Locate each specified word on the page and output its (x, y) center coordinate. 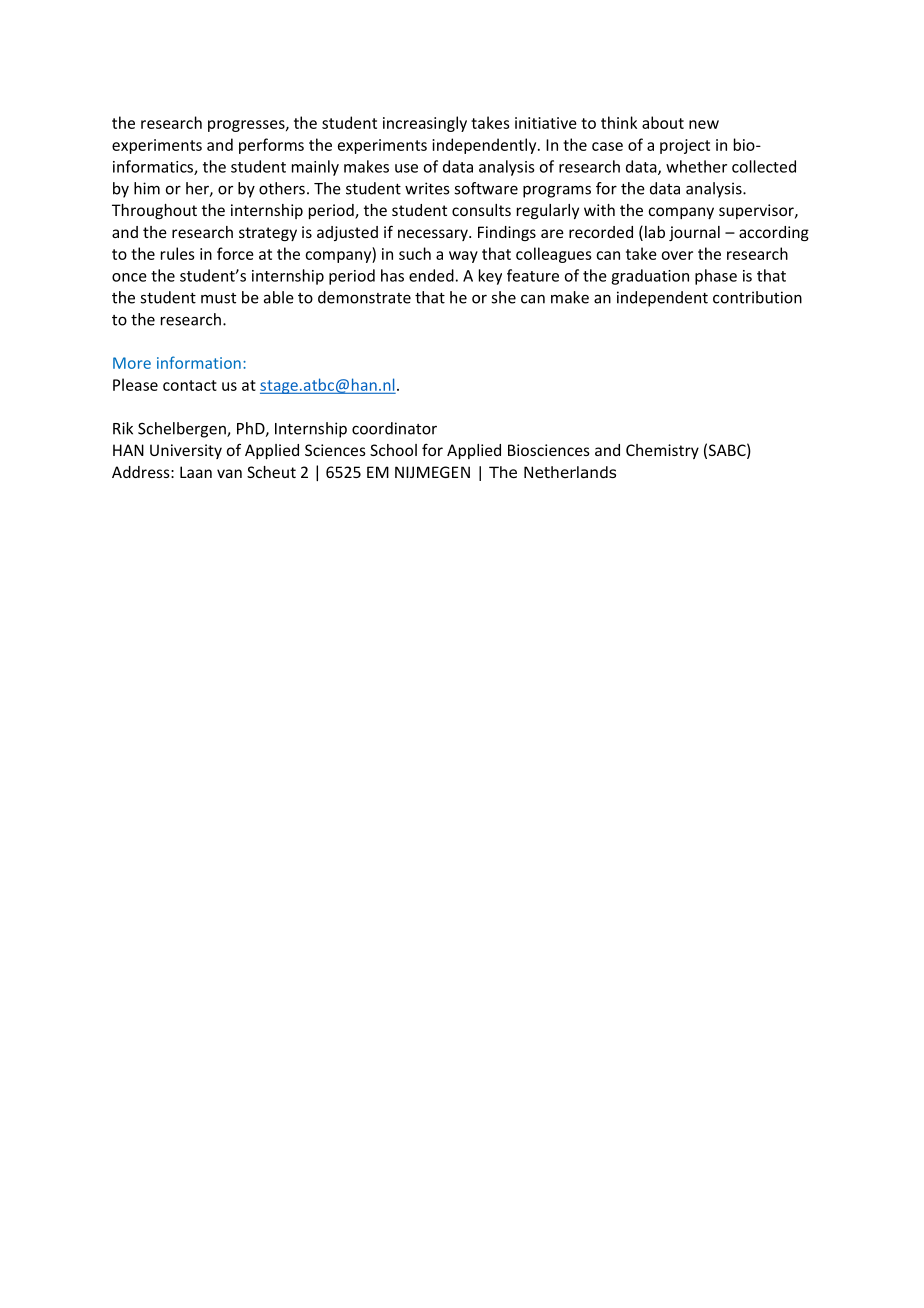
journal (694, 233)
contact (190, 385)
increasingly (425, 124)
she (503, 297)
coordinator (394, 428)
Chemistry (662, 451)
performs (271, 146)
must (218, 298)
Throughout (154, 211)
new (704, 124)
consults (481, 210)
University (186, 451)
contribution (757, 297)
